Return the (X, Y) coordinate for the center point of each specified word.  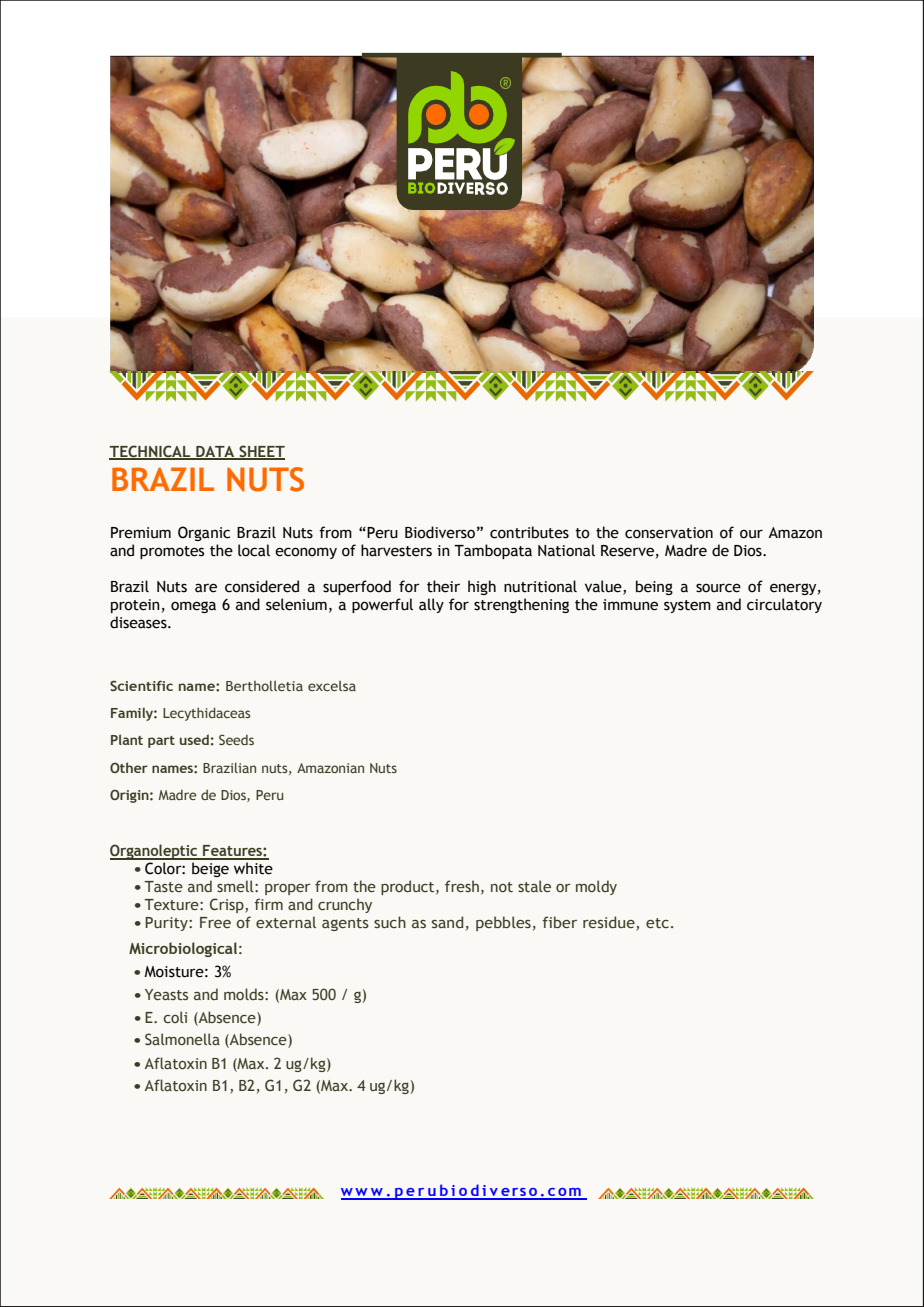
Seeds (236, 739)
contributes (529, 532)
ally (431, 605)
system (687, 606)
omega (193, 607)
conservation (669, 533)
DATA (215, 452)
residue (610, 923)
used (194, 739)
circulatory (784, 605)
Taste (163, 886)
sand (447, 922)
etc (657, 923)
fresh (462, 886)
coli (175, 1017)
